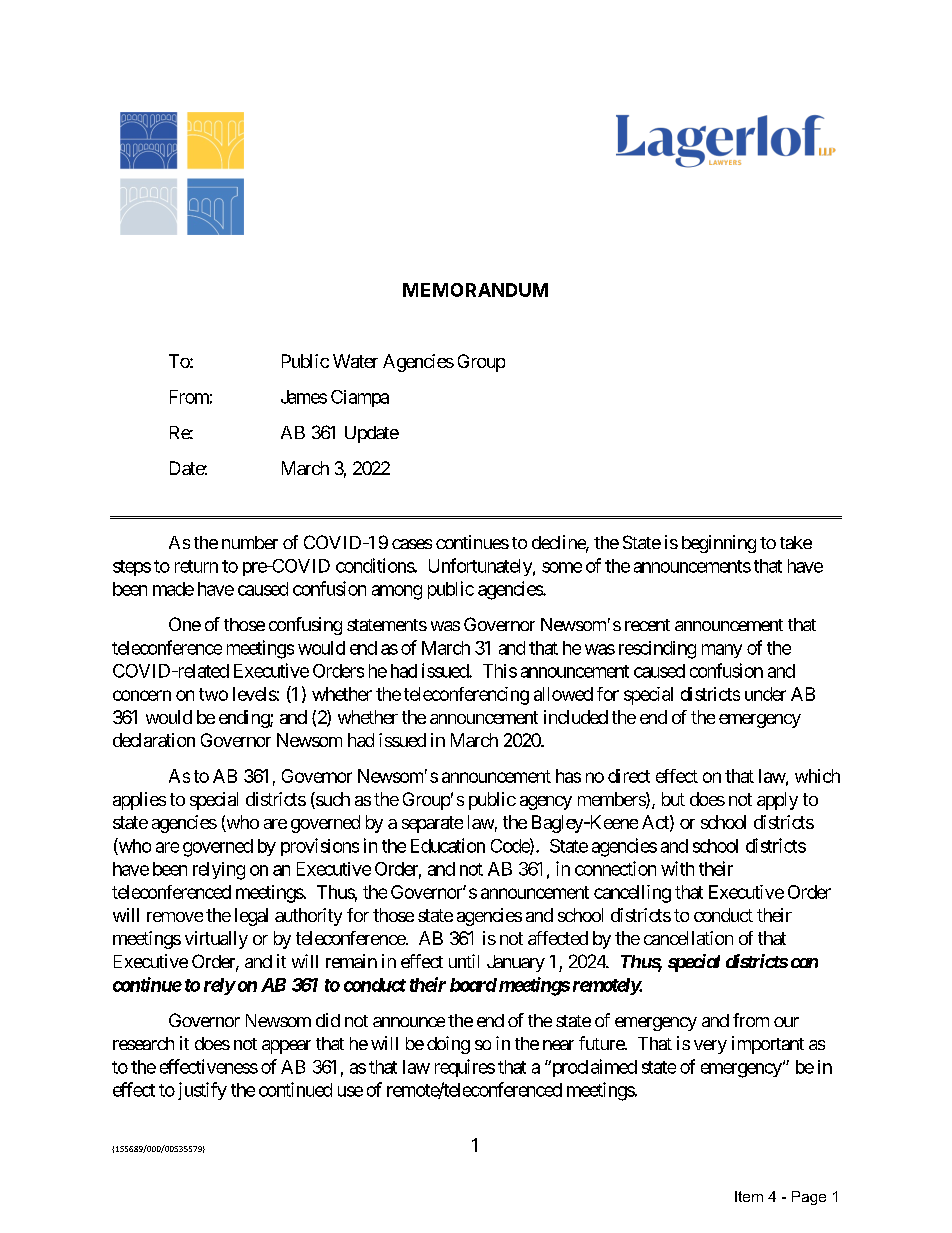  What do you see at coordinates (412, 544) in the document?
I see `cases` at bounding box center [412, 544].
